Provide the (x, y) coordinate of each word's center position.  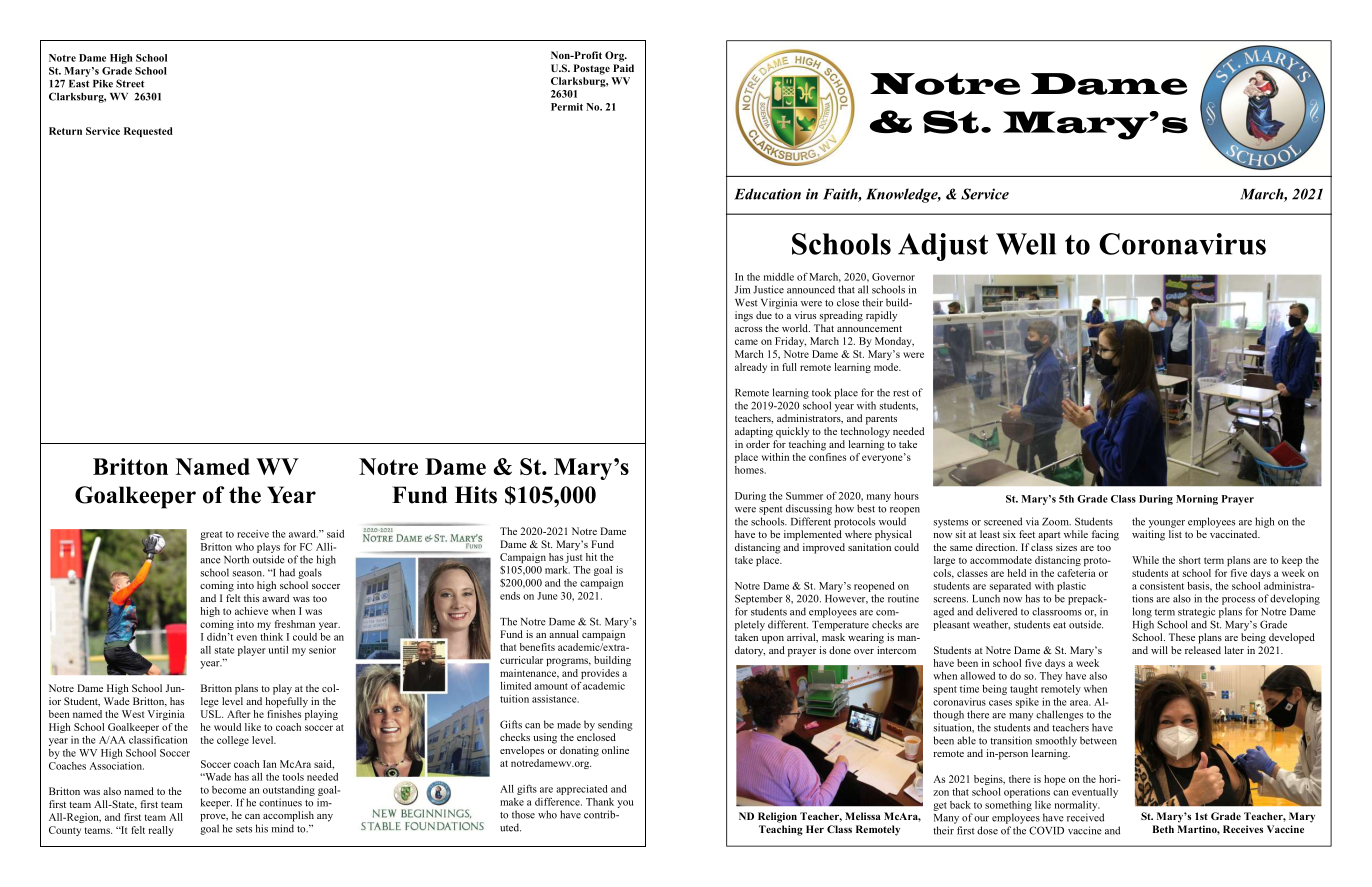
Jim (742, 289)
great (211, 535)
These (1182, 637)
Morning (1197, 500)
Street (130, 83)
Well (1026, 244)
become (229, 790)
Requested (148, 132)
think (271, 637)
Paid (623, 68)
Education (767, 194)
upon (773, 640)
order (758, 444)
